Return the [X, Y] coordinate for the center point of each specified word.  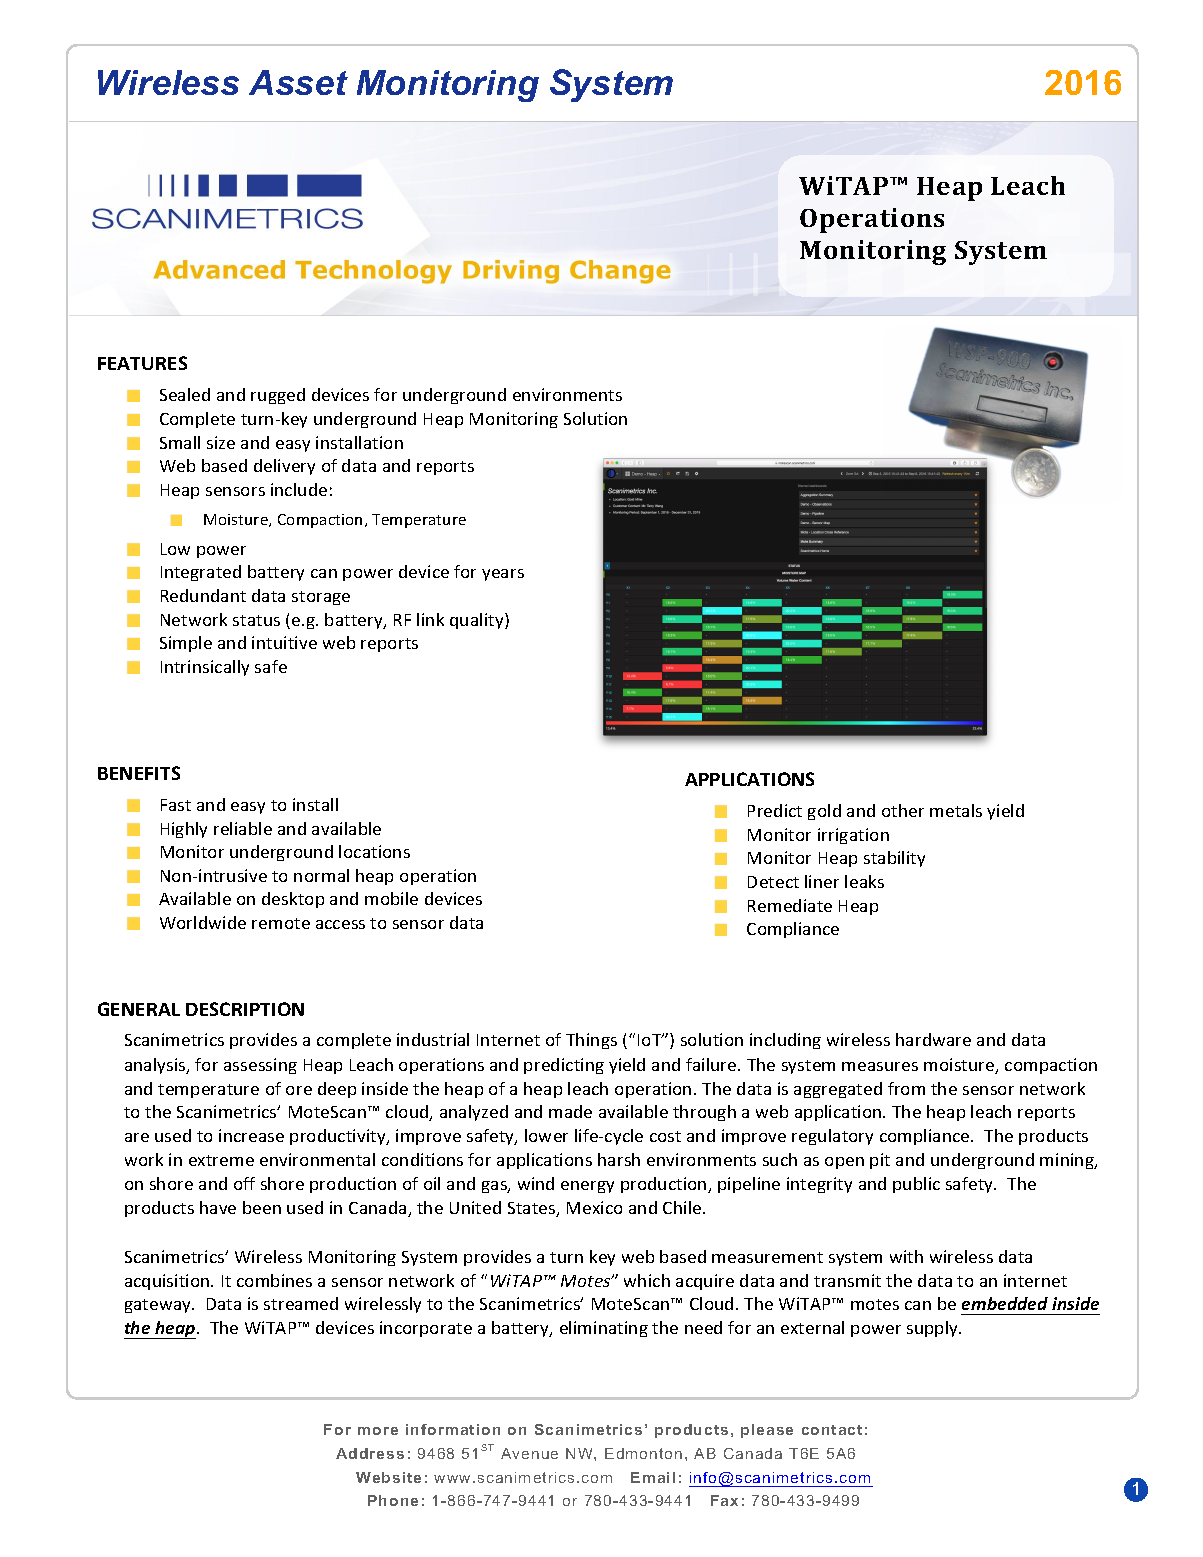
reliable [243, 828]
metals [956, 810]
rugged [278, 396]
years [503, 575]
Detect [773, 882]
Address [370, 1453]
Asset [298, 82]
